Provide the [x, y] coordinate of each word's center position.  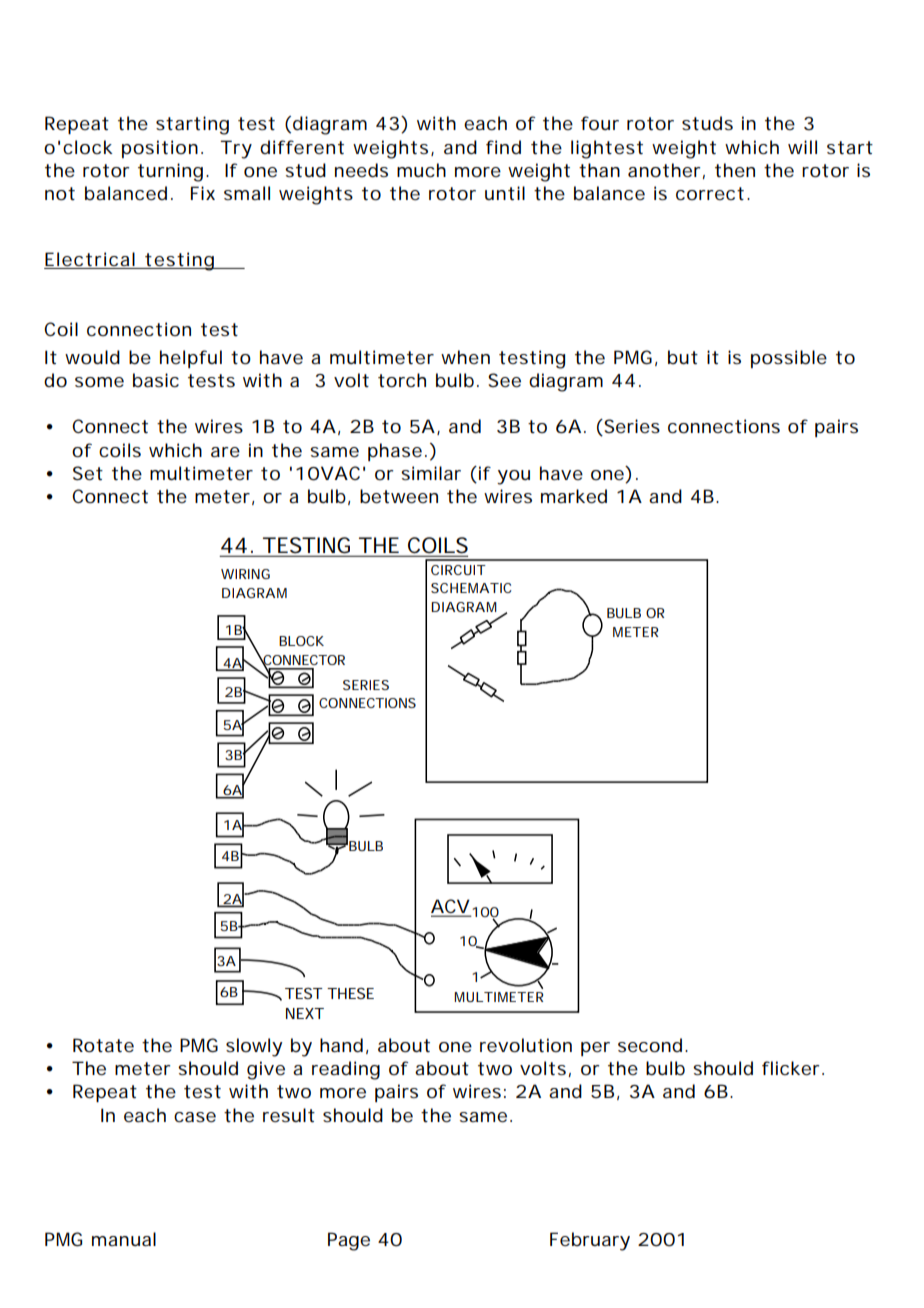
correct [710, 193]
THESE [350, 993]
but [683, 357]
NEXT [304, 1013]
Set [88, 473]
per [595, 1049]
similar [431, 473]
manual [124, 1239]
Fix [203, 193]
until [505, 193]
